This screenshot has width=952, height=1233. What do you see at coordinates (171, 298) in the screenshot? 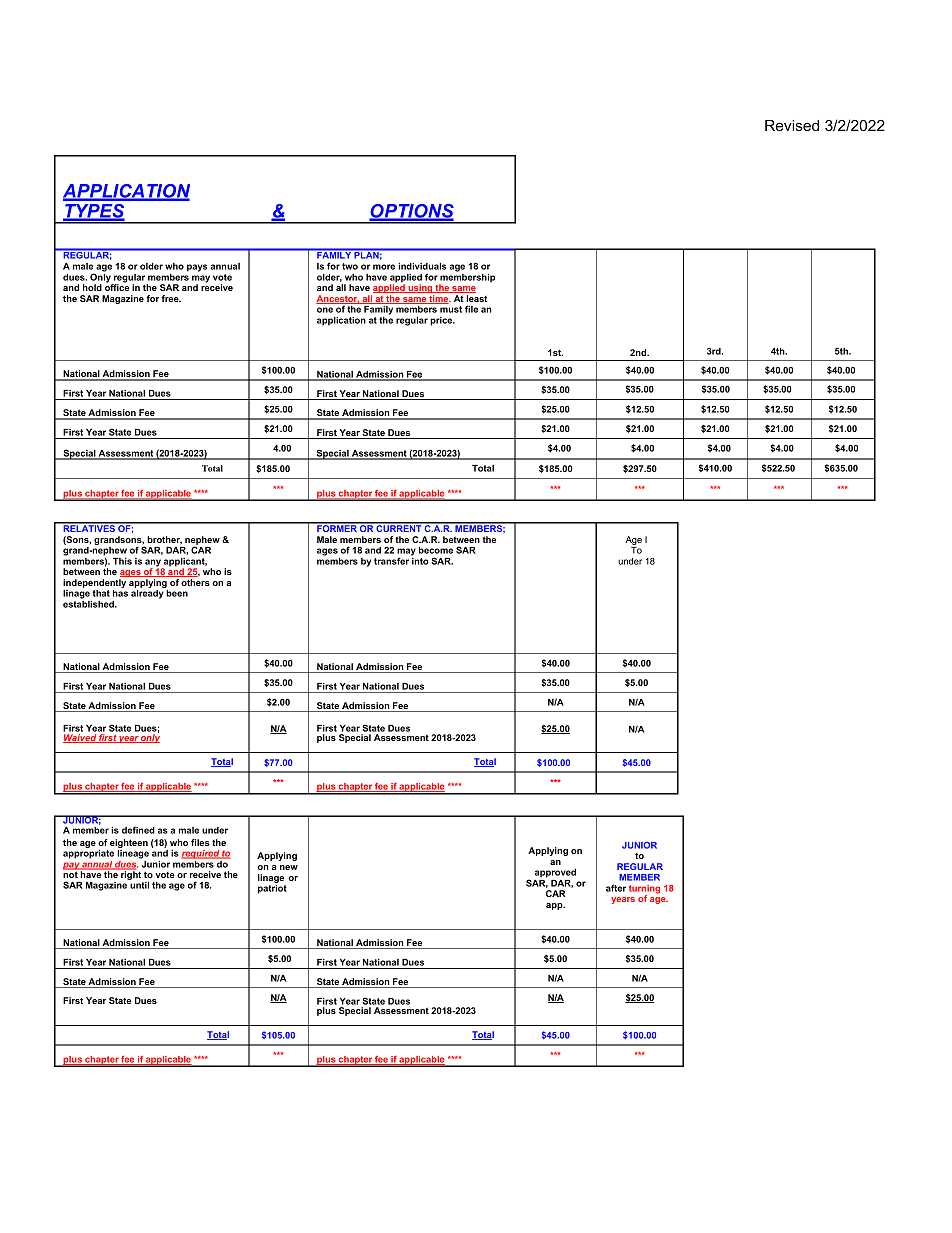
I see `free` at bounding box center [171, 298].
